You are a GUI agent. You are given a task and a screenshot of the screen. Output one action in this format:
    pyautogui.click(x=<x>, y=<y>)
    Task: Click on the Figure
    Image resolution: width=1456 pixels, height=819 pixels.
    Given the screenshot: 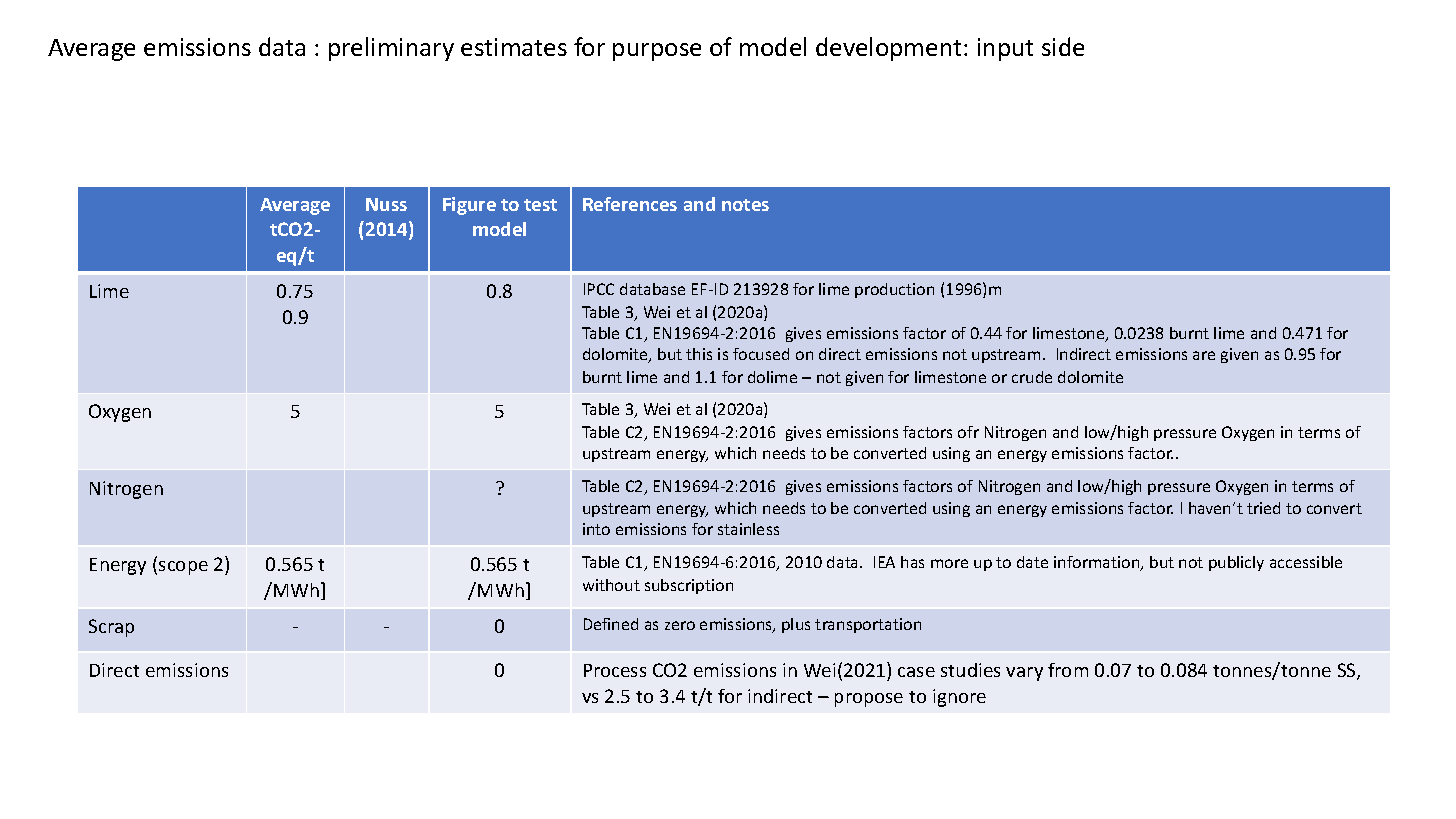 What is the action you would take?
    pyautogui.click(x=469, y=206)
